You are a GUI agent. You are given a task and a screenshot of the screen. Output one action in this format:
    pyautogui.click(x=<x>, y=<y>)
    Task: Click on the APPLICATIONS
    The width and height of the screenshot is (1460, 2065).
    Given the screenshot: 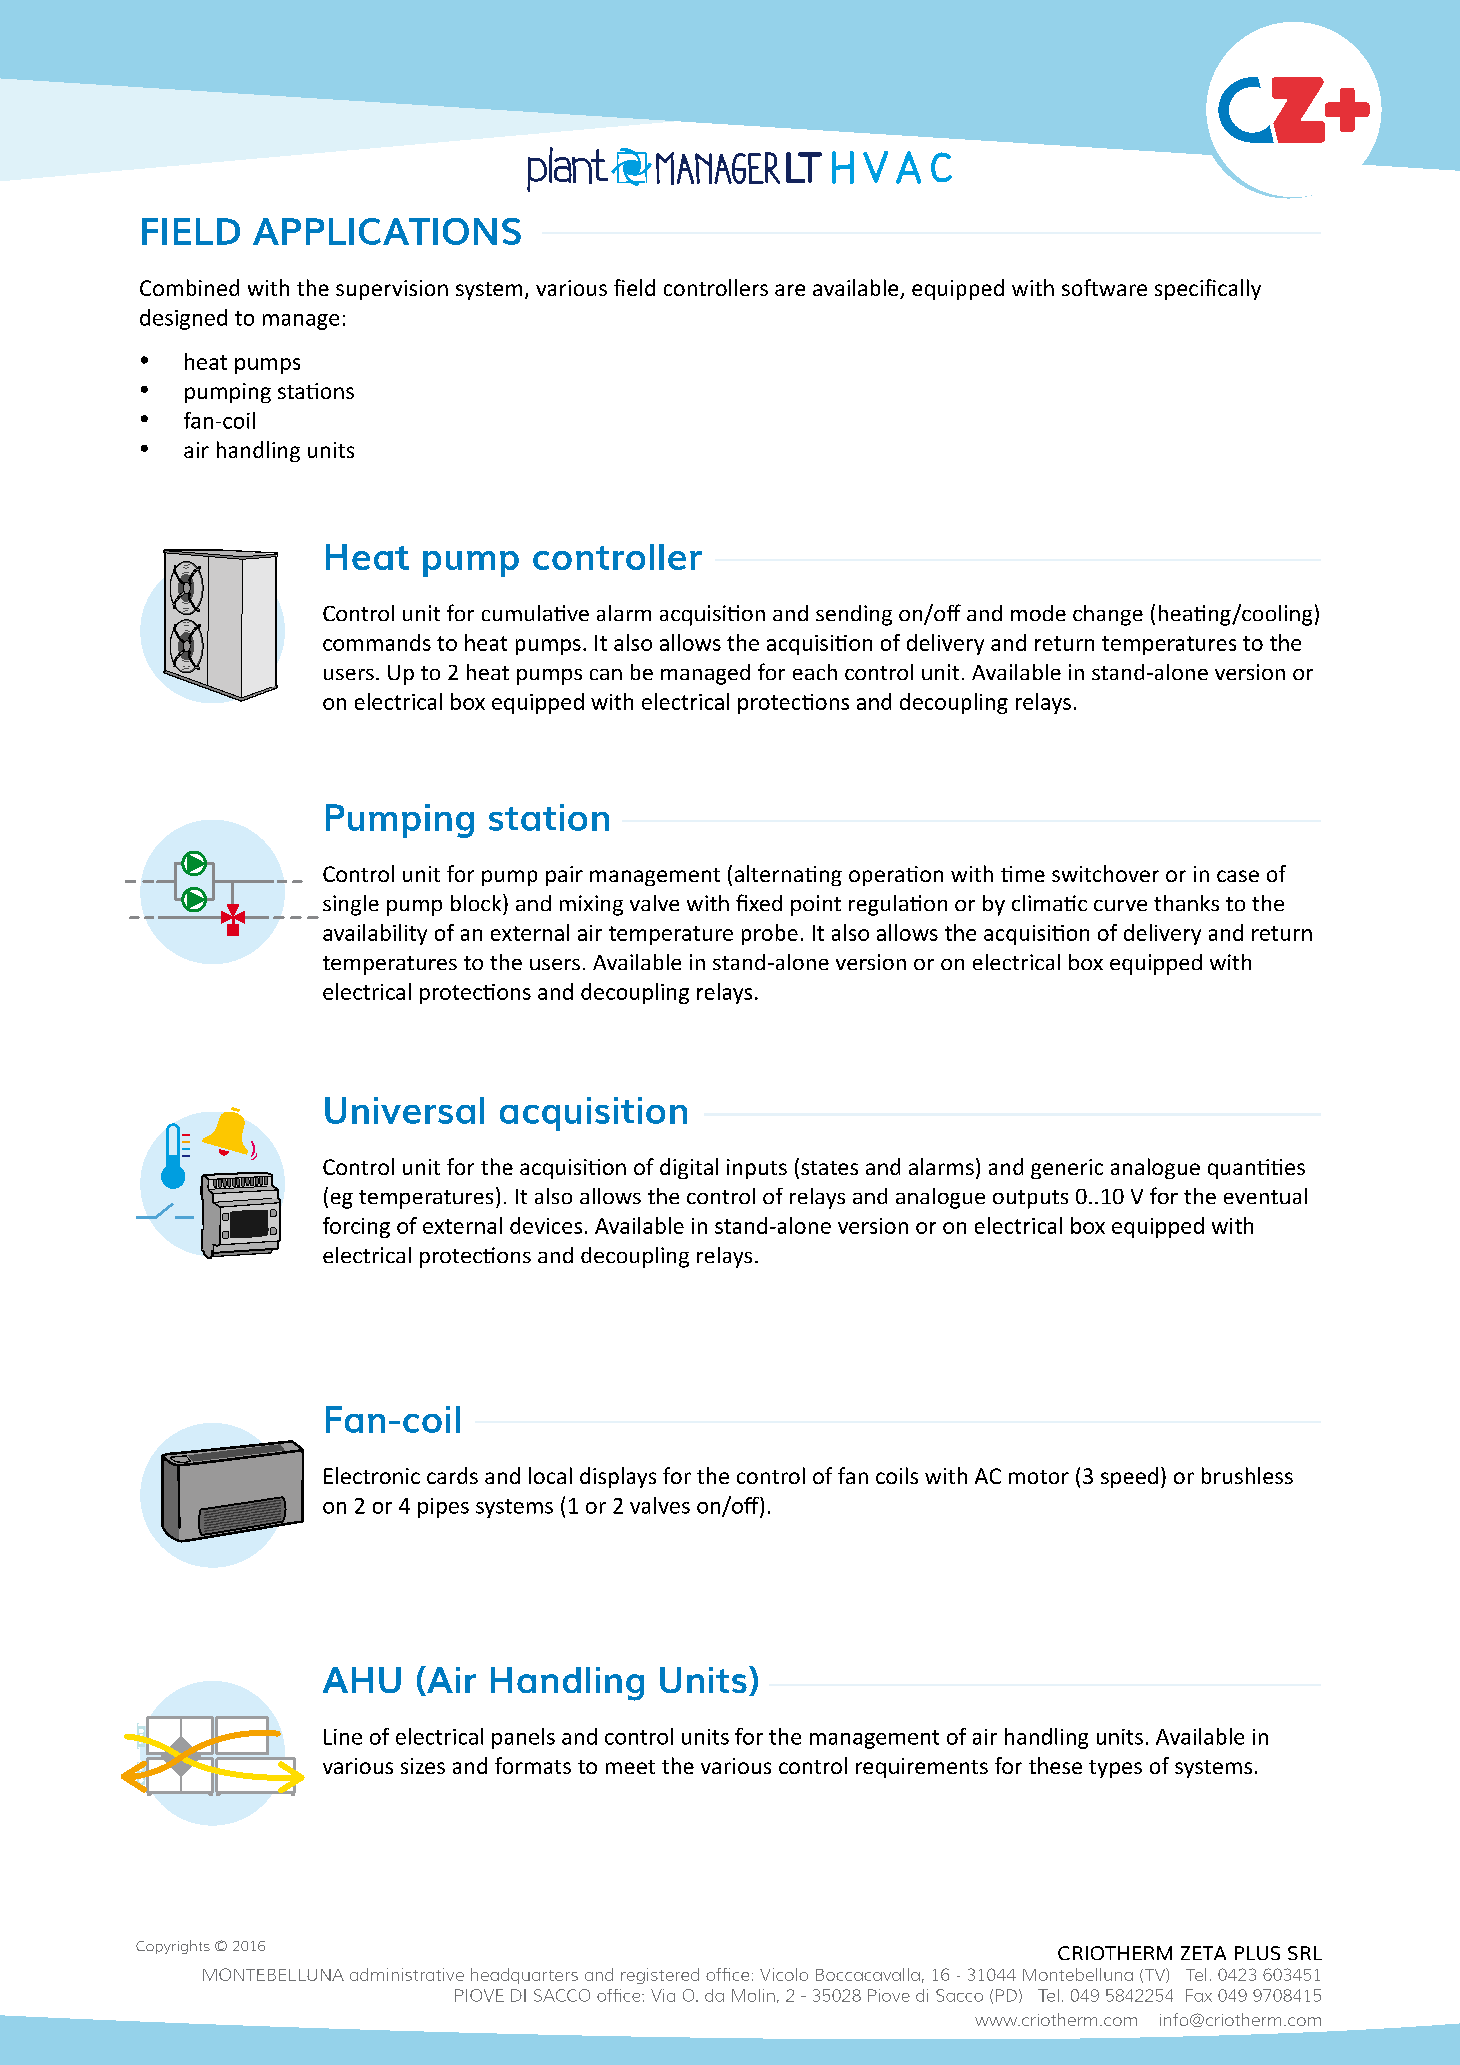 What is the action you would take?
    pyautogui.click(x=387, y=231)
